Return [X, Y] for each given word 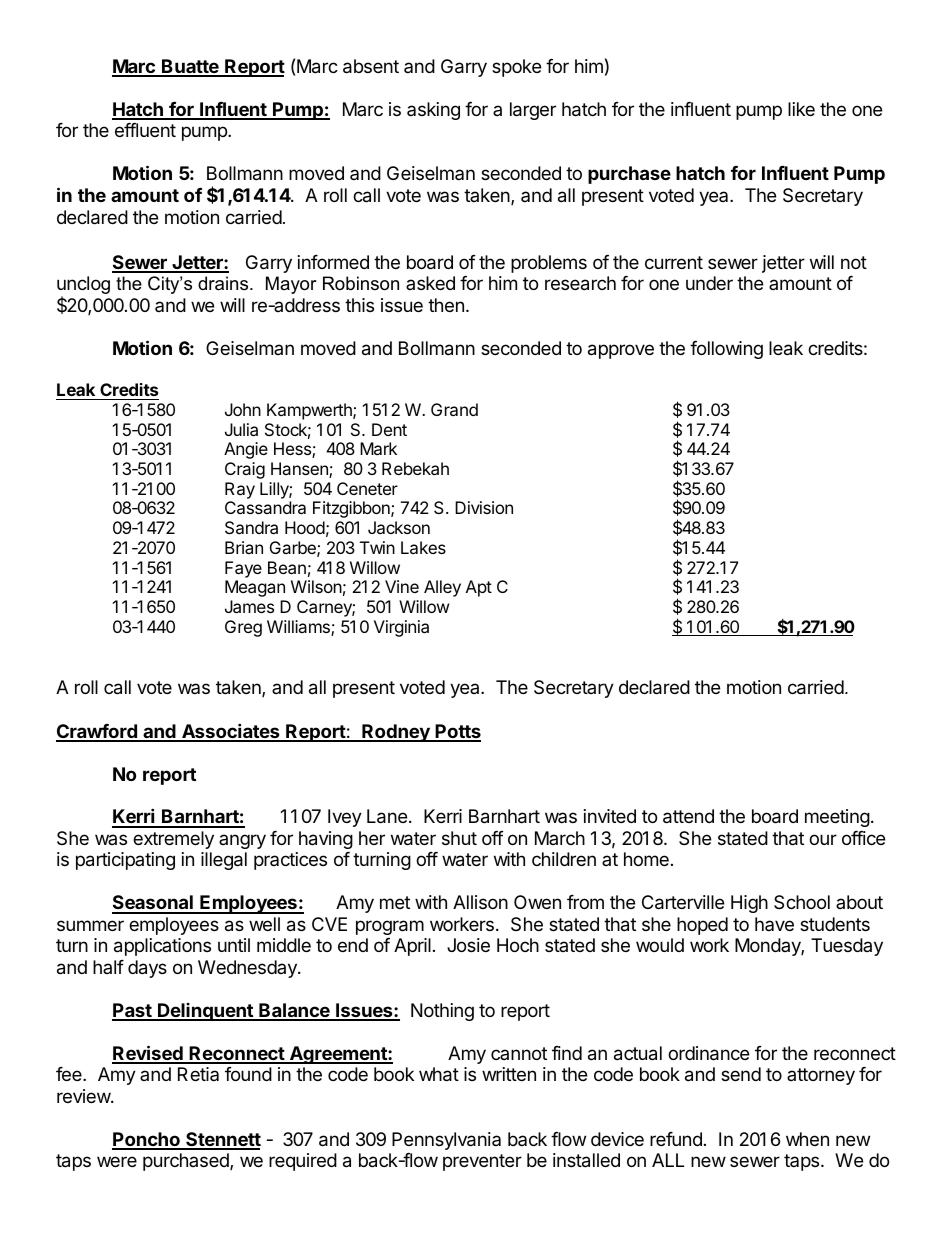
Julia [241, 429]
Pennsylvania [446, 1141]
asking [433, 111]
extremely [173, 840]
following [726, 350]
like [801, 109]
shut [459, 838]
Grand [454, 409]
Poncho [147, 1140]
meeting [837, 818]
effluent [145, 130]
